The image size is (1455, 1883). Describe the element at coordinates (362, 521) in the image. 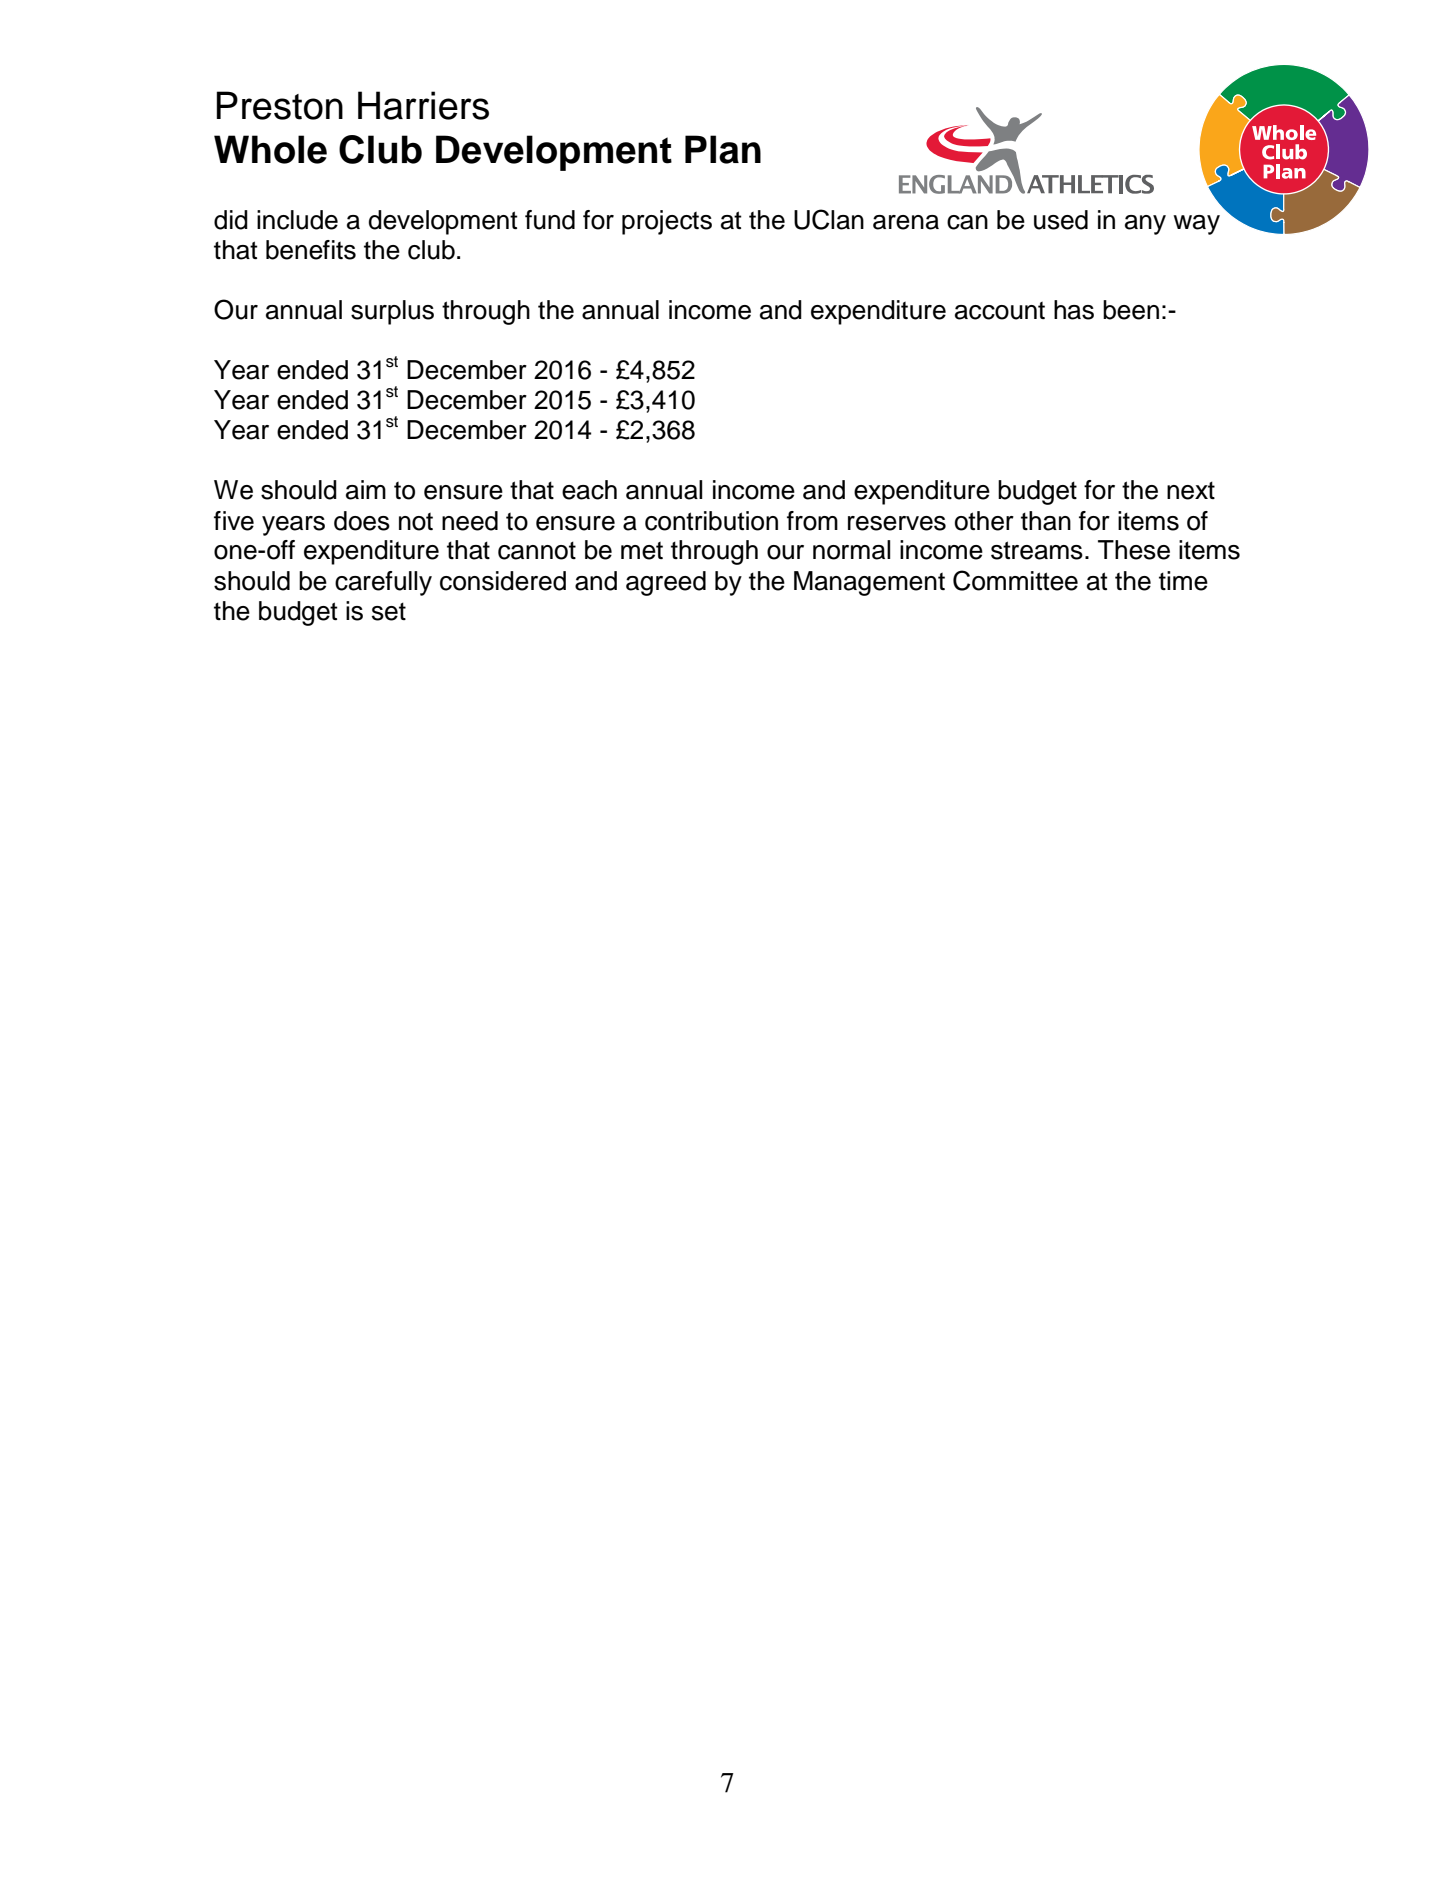

I see `does` at that location.
